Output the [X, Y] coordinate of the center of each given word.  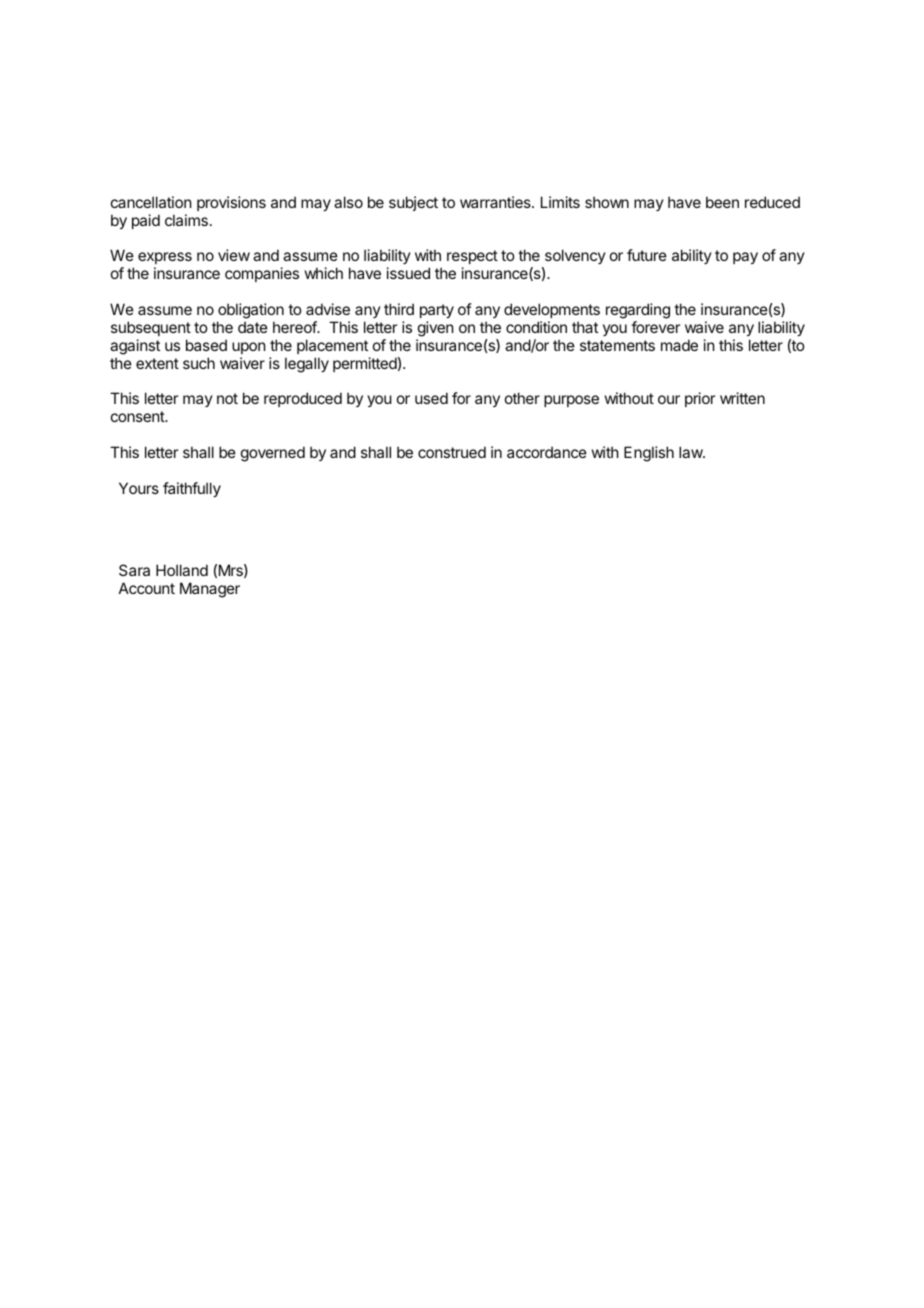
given [435, 329]
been [722, 202]
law [691, 452]
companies [262, 274]
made [679, 345]
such [199, 363]
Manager [210, 590]
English [649, 454]
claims [186, 220]
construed [452, 452]
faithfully [192, 489]
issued [408, 273]
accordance [547, 452]
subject [413, 203]
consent [138, 416]
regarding [638, 311]
